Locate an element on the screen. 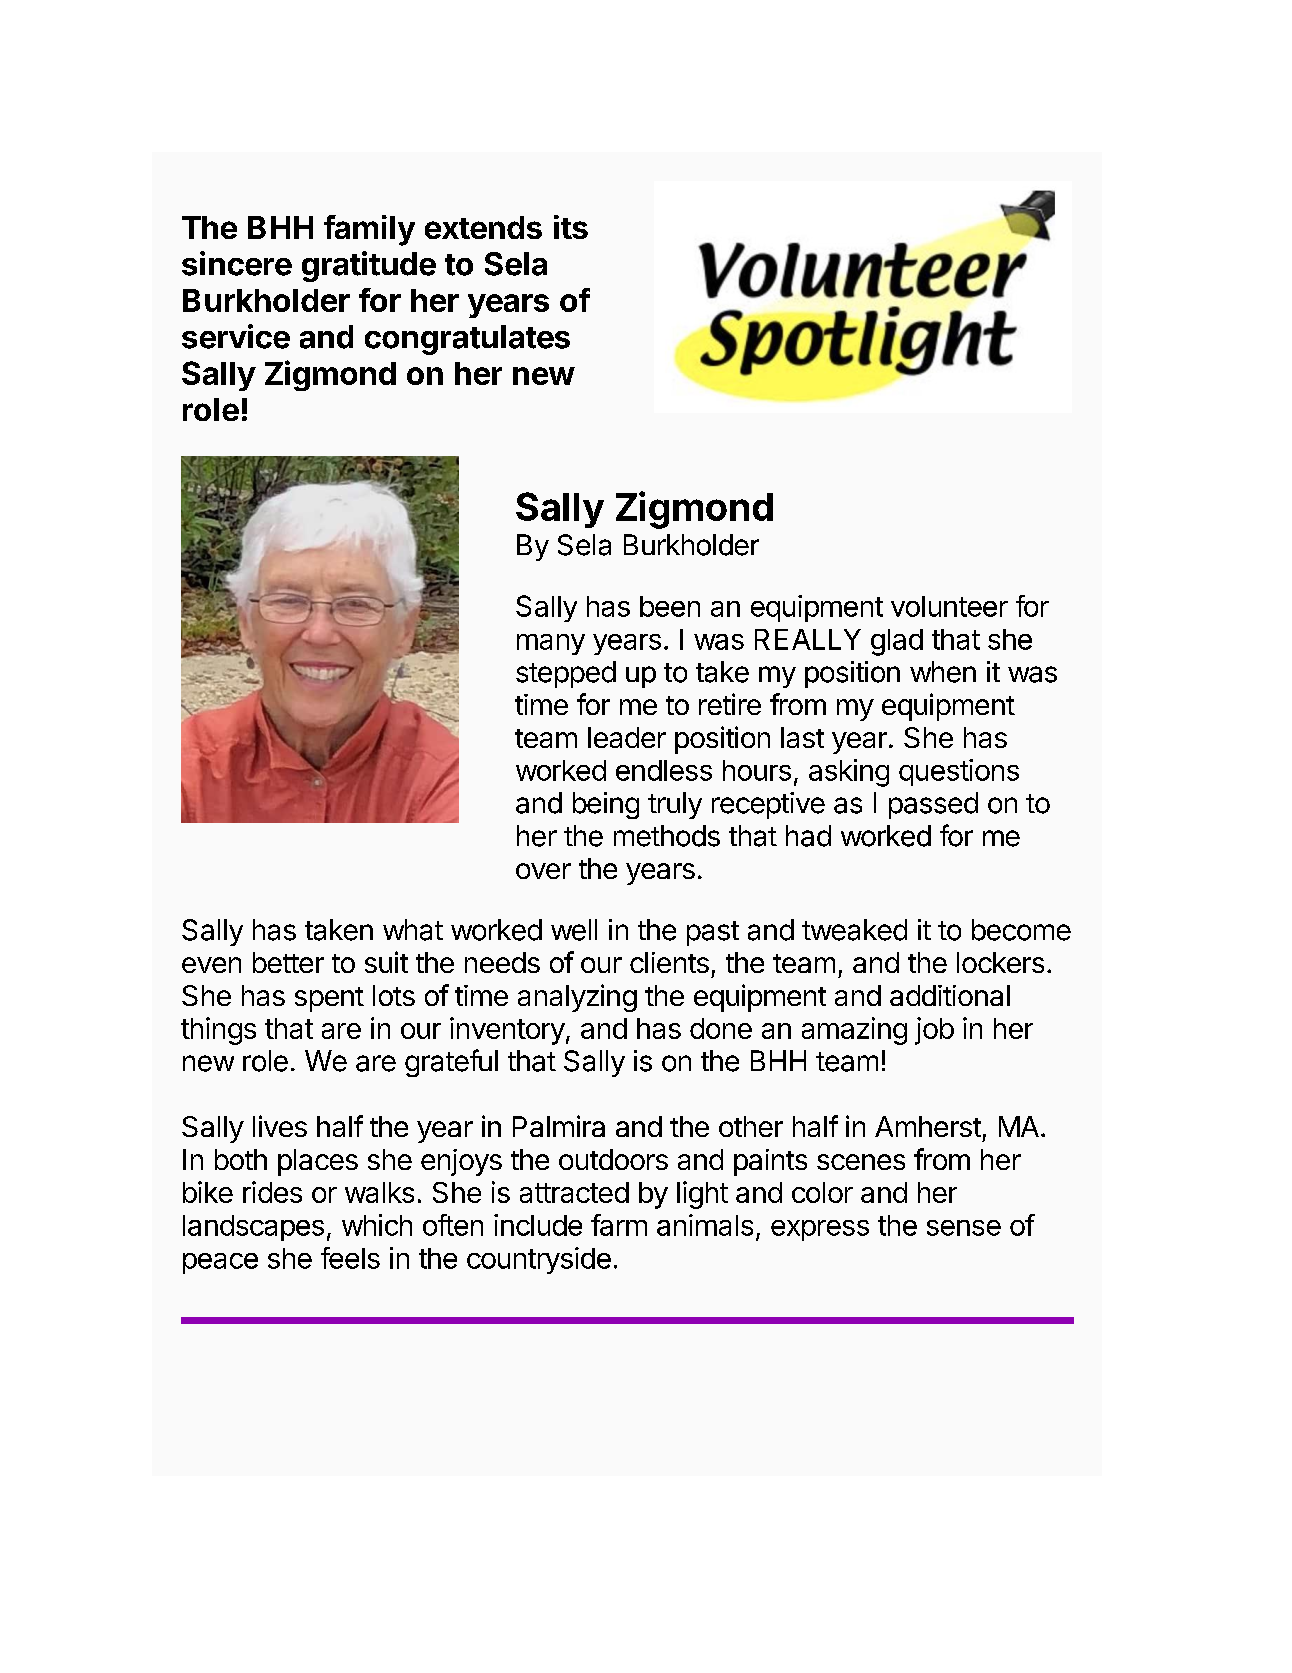  farm is located at coordinates (619, 1225).
